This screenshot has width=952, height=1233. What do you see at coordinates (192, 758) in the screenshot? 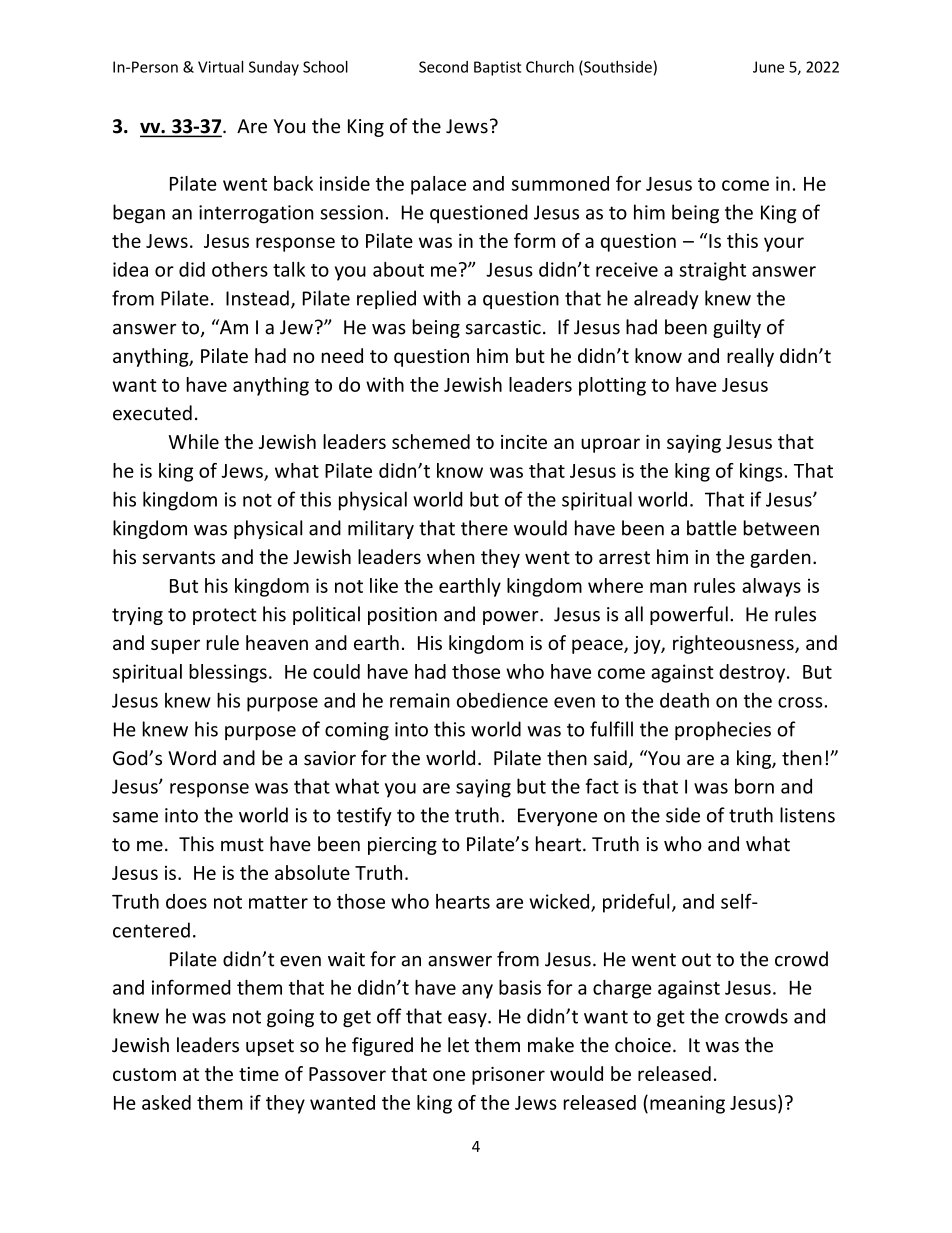
I see `Word` at bounding box center [192, 758].
